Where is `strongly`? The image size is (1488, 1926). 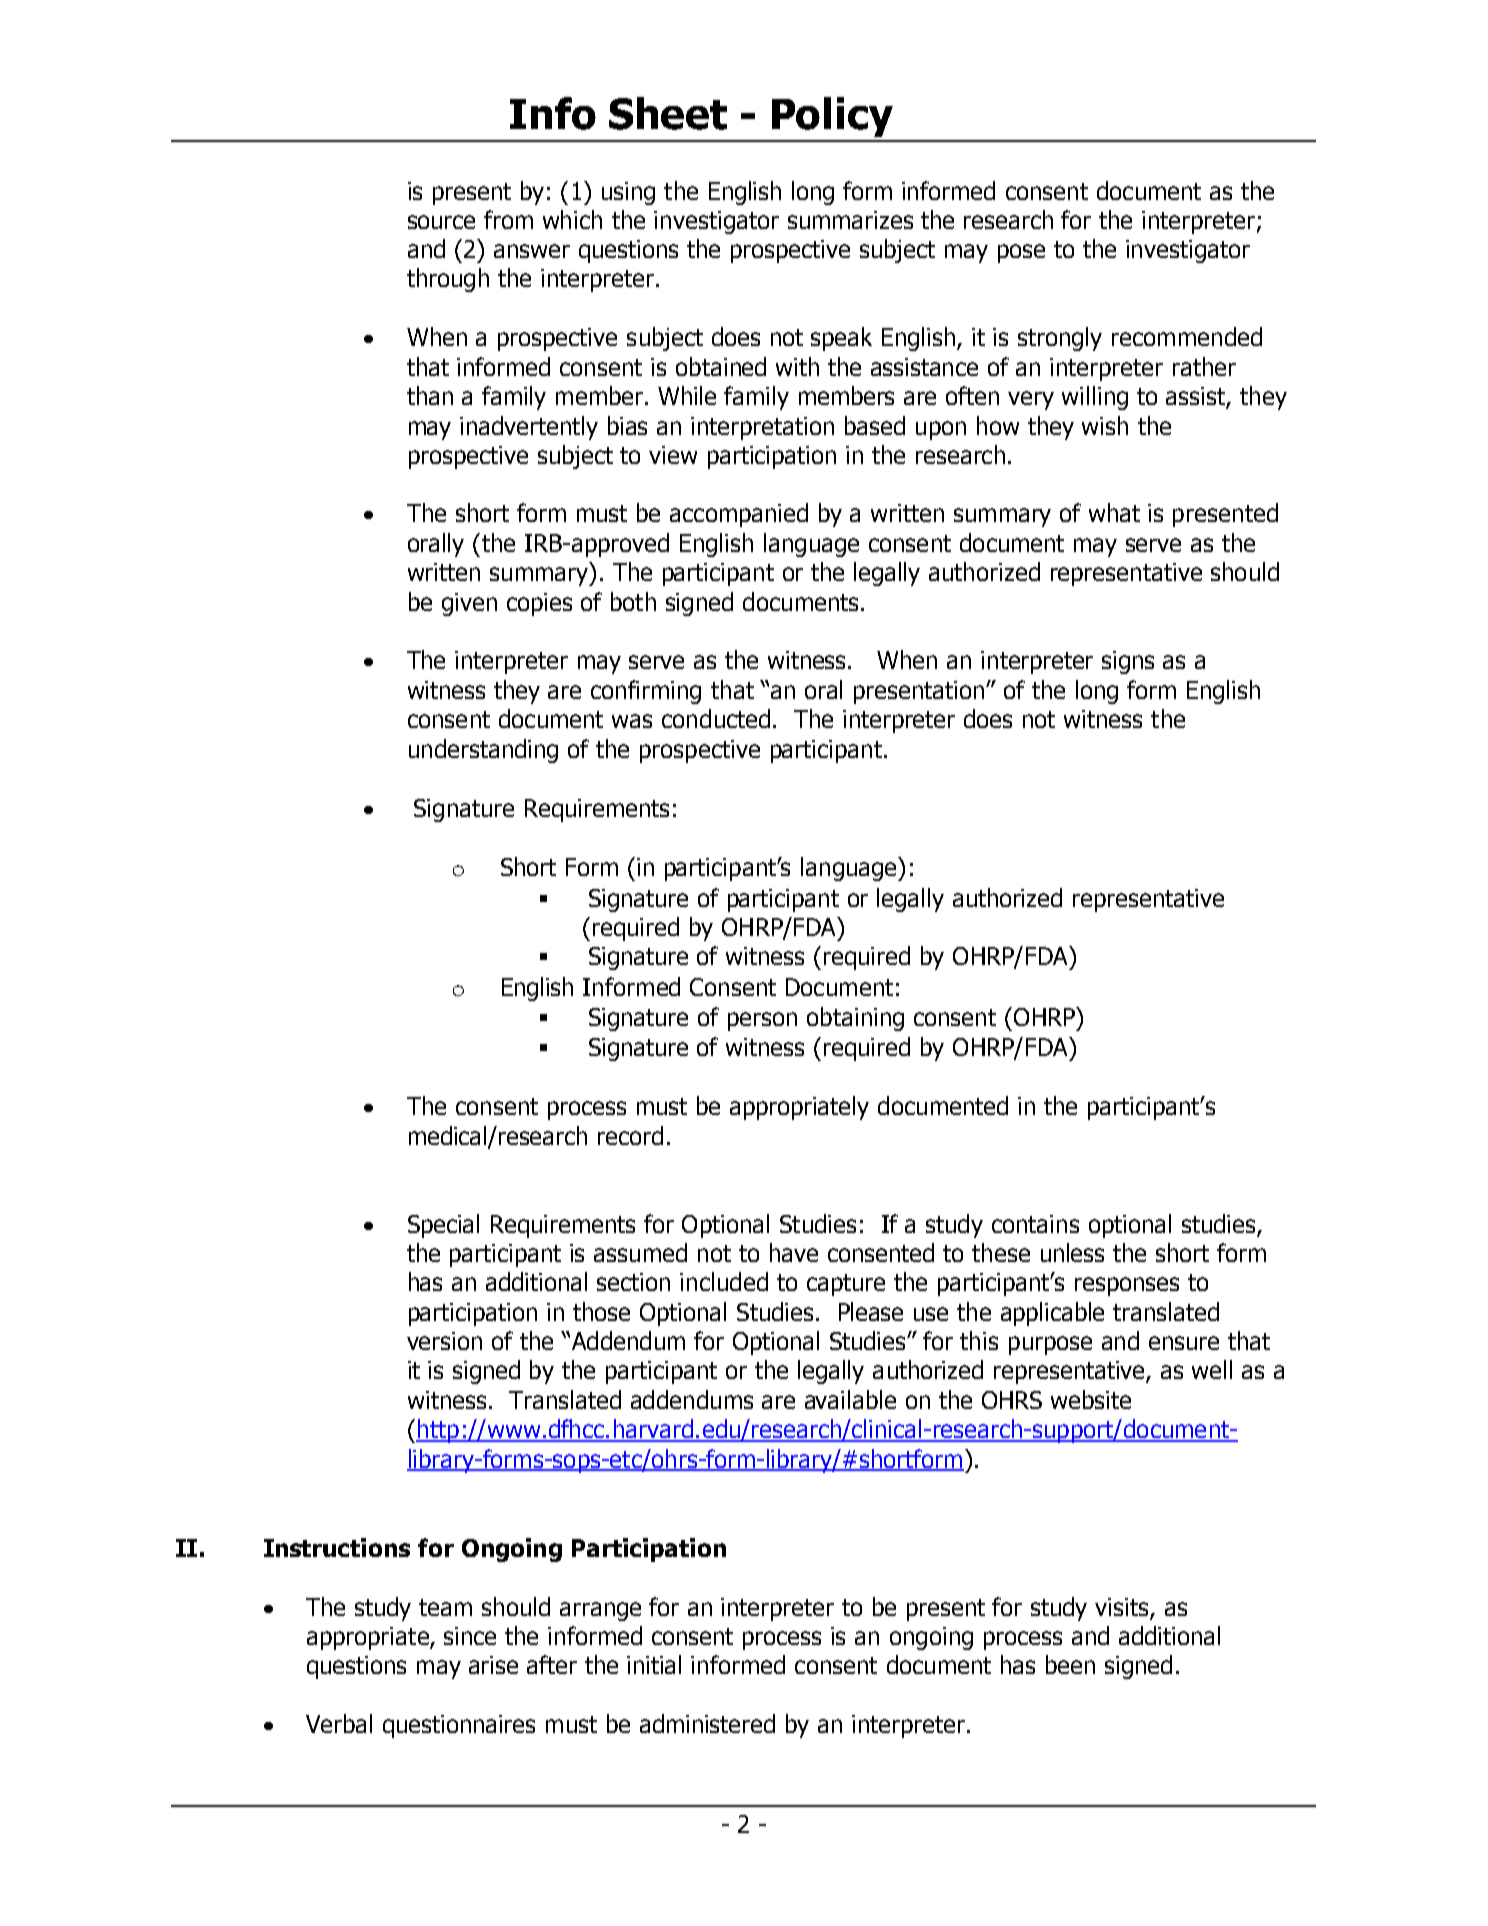
strongly is located at coordinates (1060, 339).
